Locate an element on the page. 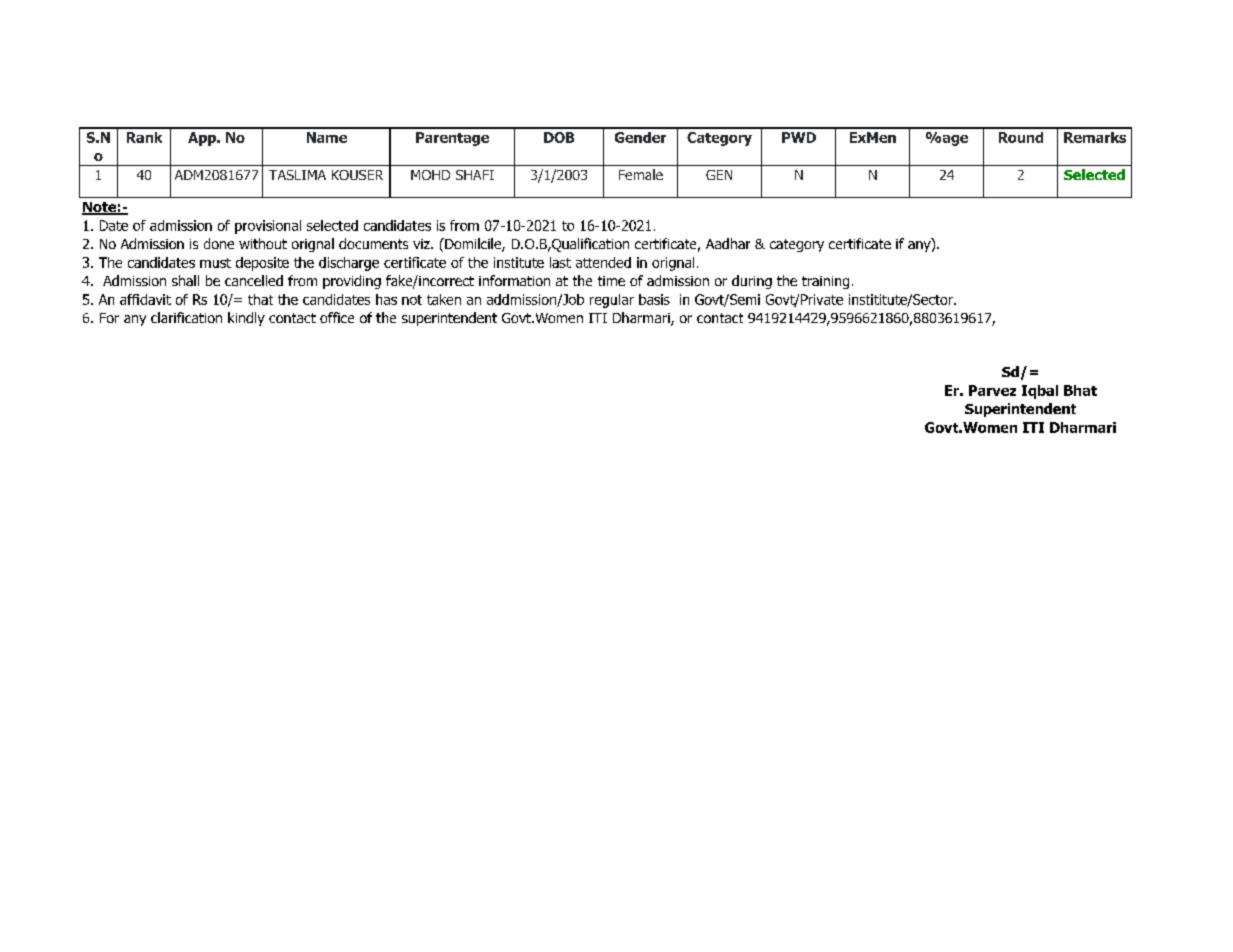 Image resolution: width=1233 pixels, height=952 pixels. DOB is located at coordinates (559, 137).
